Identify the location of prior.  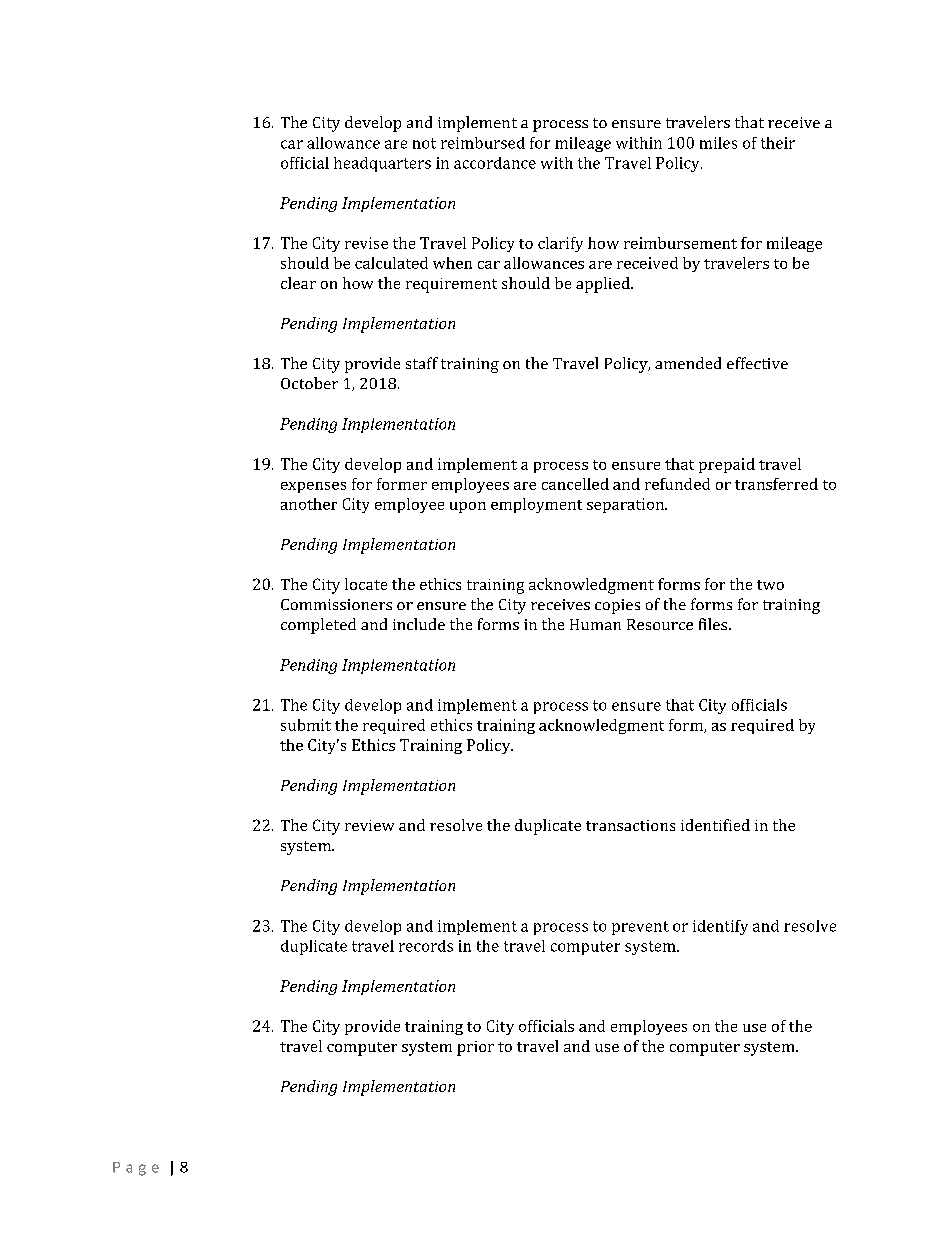
(475, 1048).
